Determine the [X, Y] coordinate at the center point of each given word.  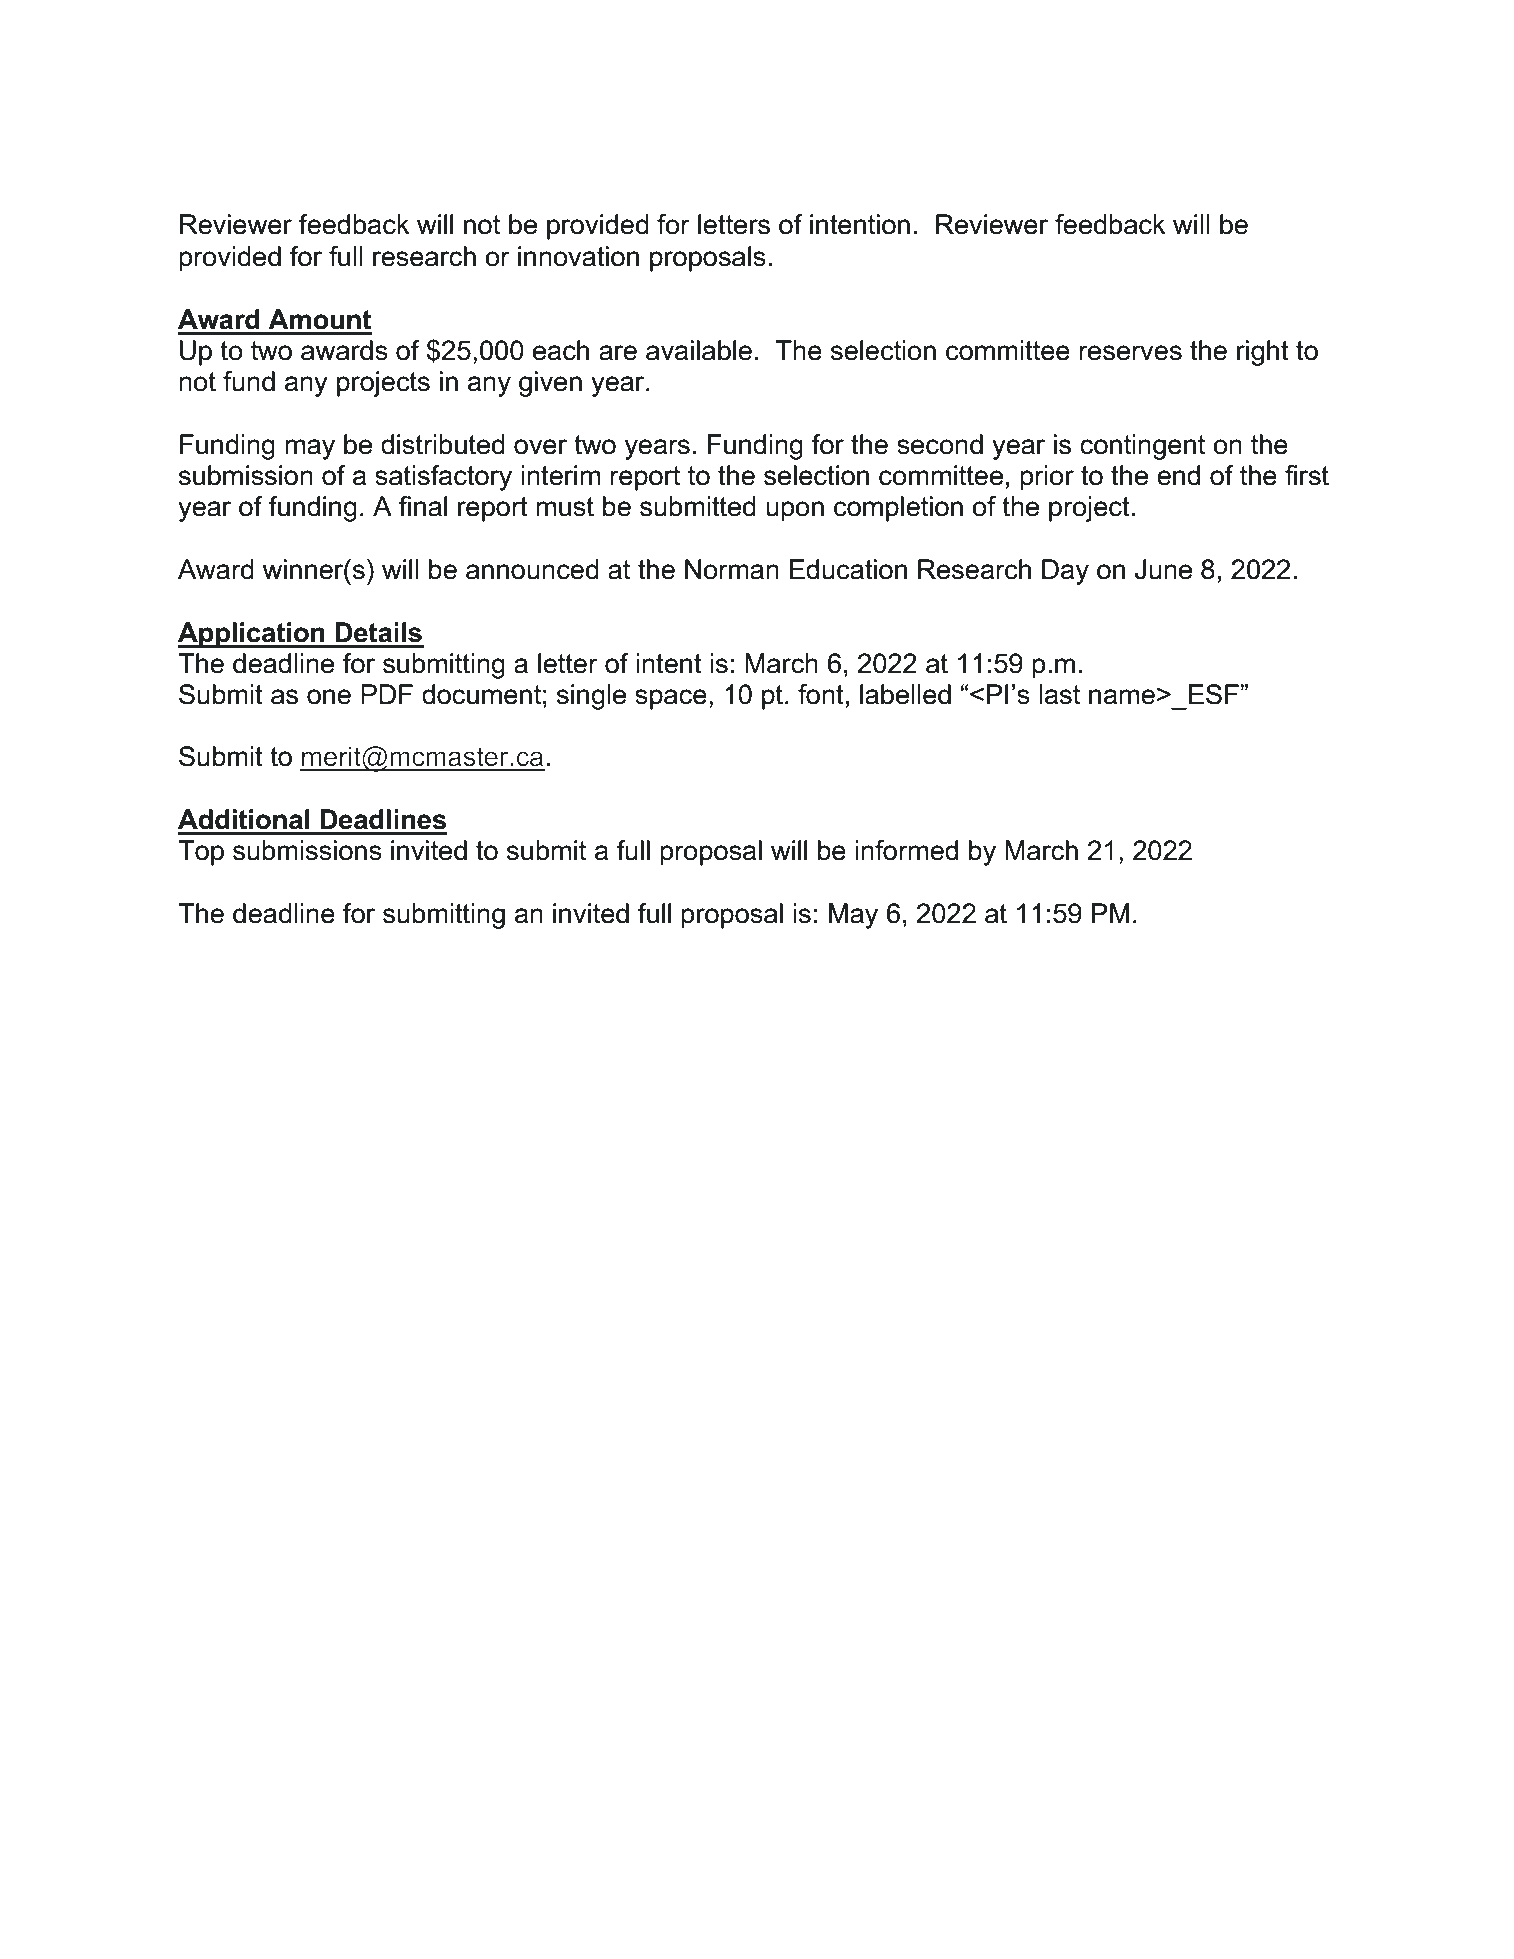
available [699, 350]
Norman [732, 569]
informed [906, 850]
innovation [578, 256]
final [423, 506]
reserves [1130, 353]
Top [201, 853]
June [1163, 569]
